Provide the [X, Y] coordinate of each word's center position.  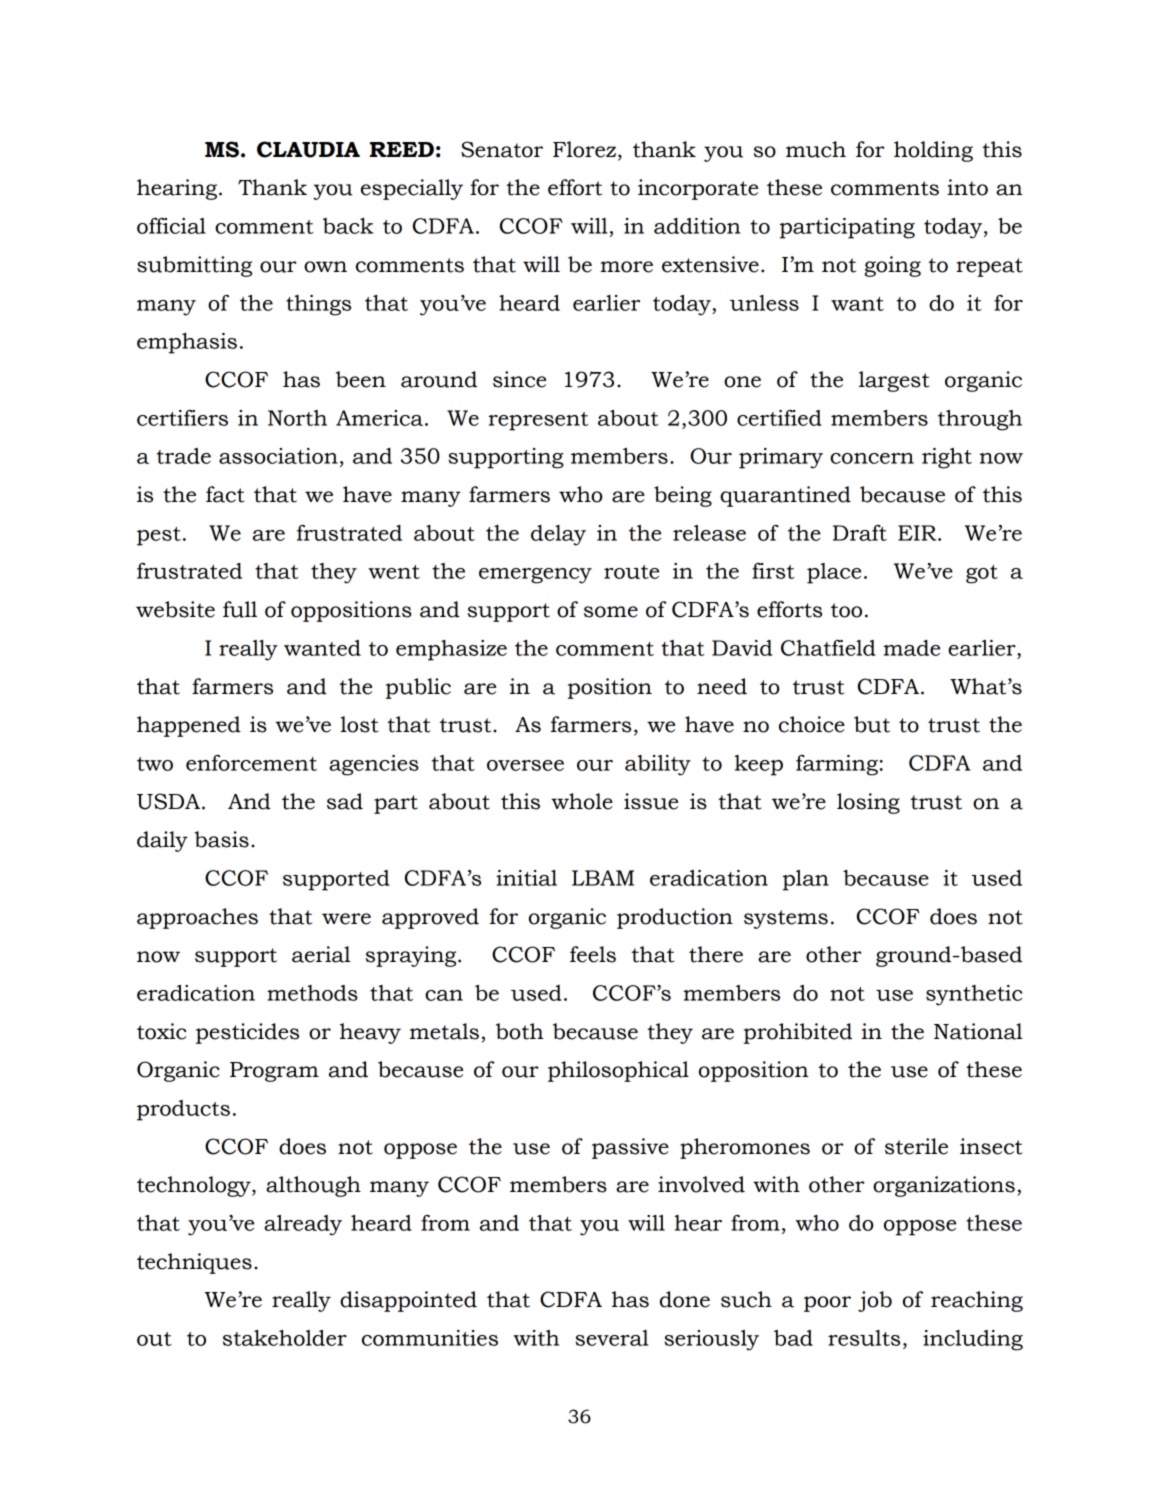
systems [786, 919]
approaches [197, 918]
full [240, 609]
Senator [502, 149]
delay [558, 535]
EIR [918, 533]
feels [593, 954]
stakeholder [285, 1338]
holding [933, 151]
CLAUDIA [308, 149]
